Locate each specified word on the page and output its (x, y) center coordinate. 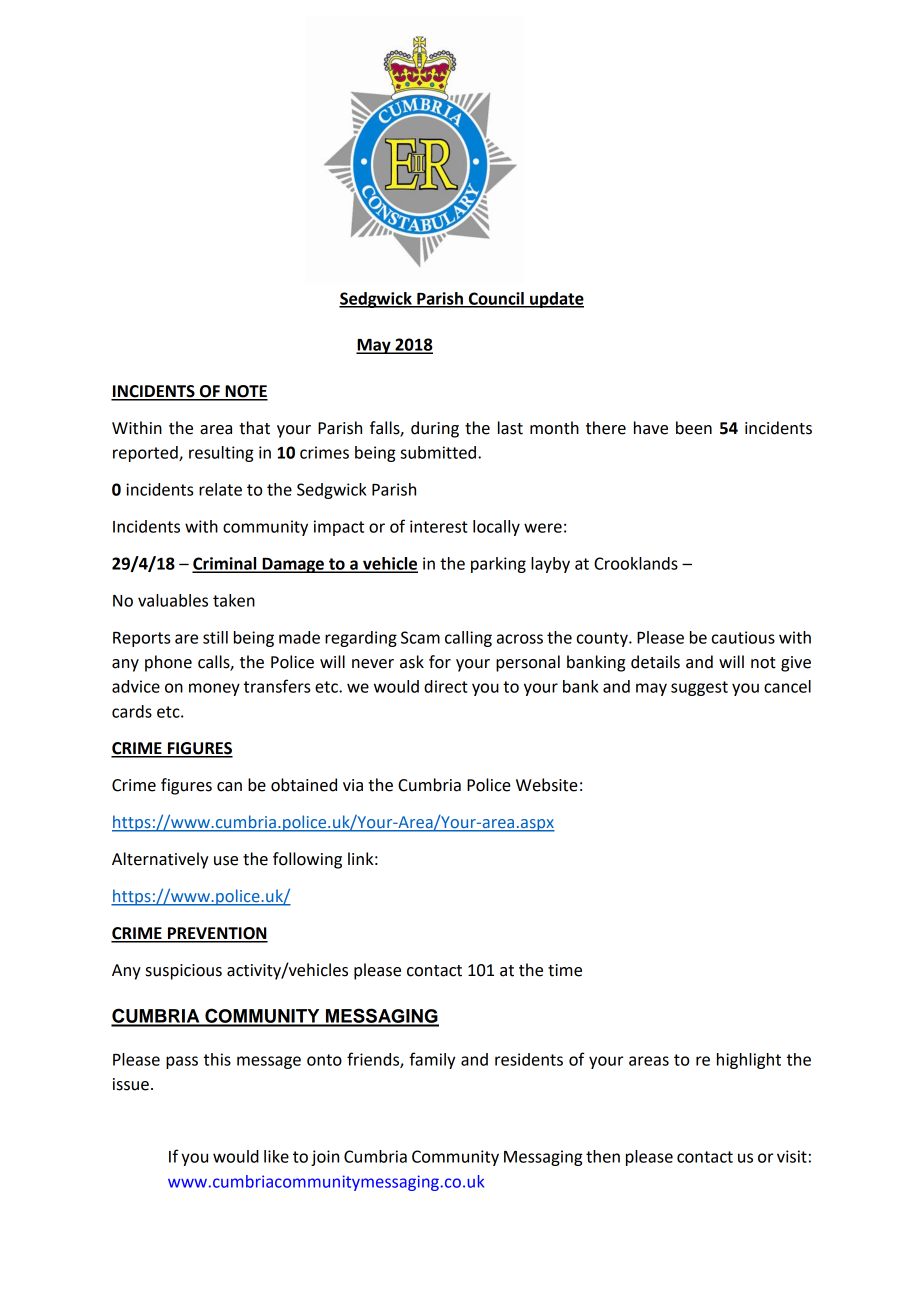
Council (496, 299)
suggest (699, 688)
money (214, 689)
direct (446, 686)
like (276, 1156)
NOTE (245, 392)
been (694, 428)
